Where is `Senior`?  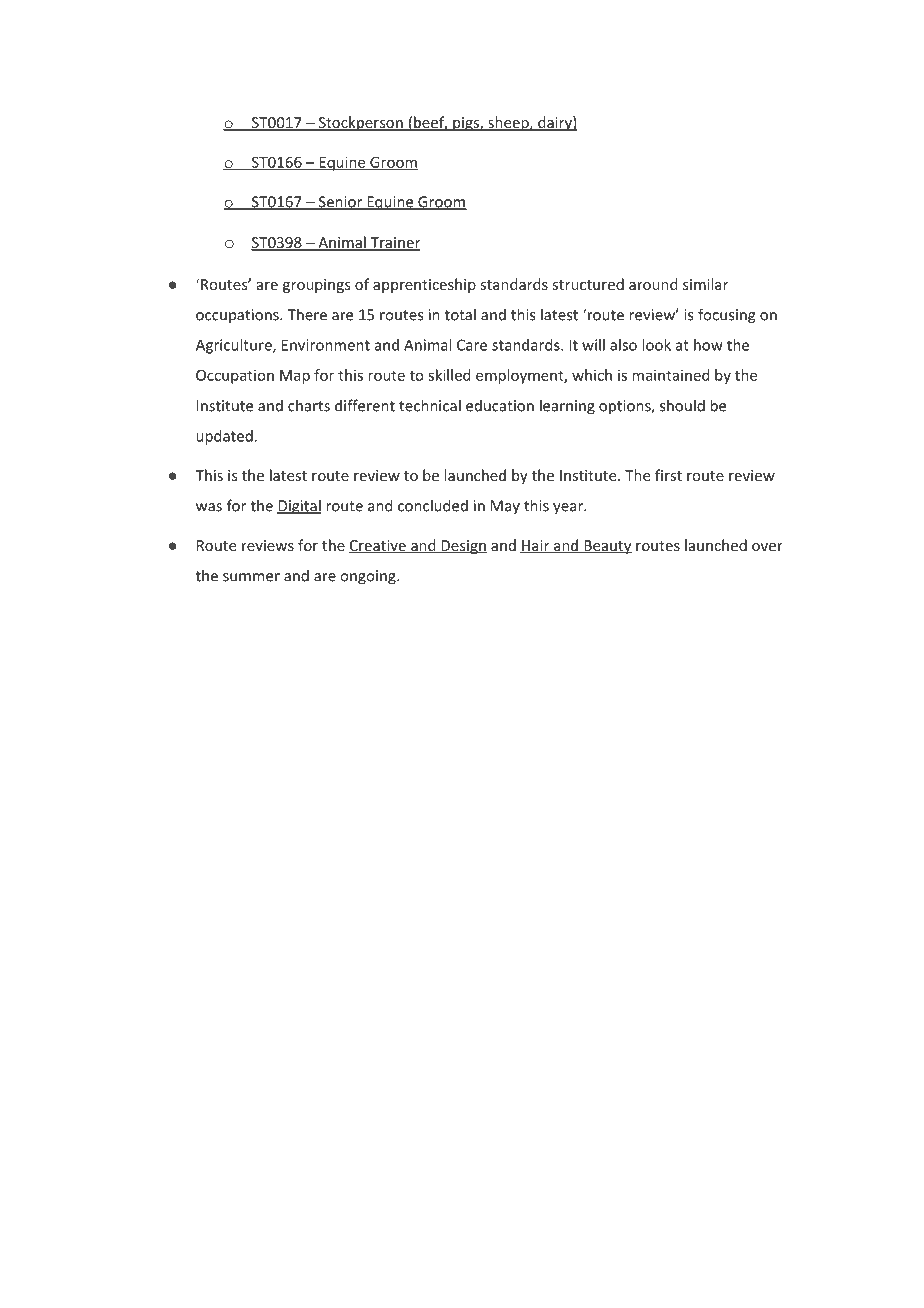
Senior is located at coordinates (340, 203).
